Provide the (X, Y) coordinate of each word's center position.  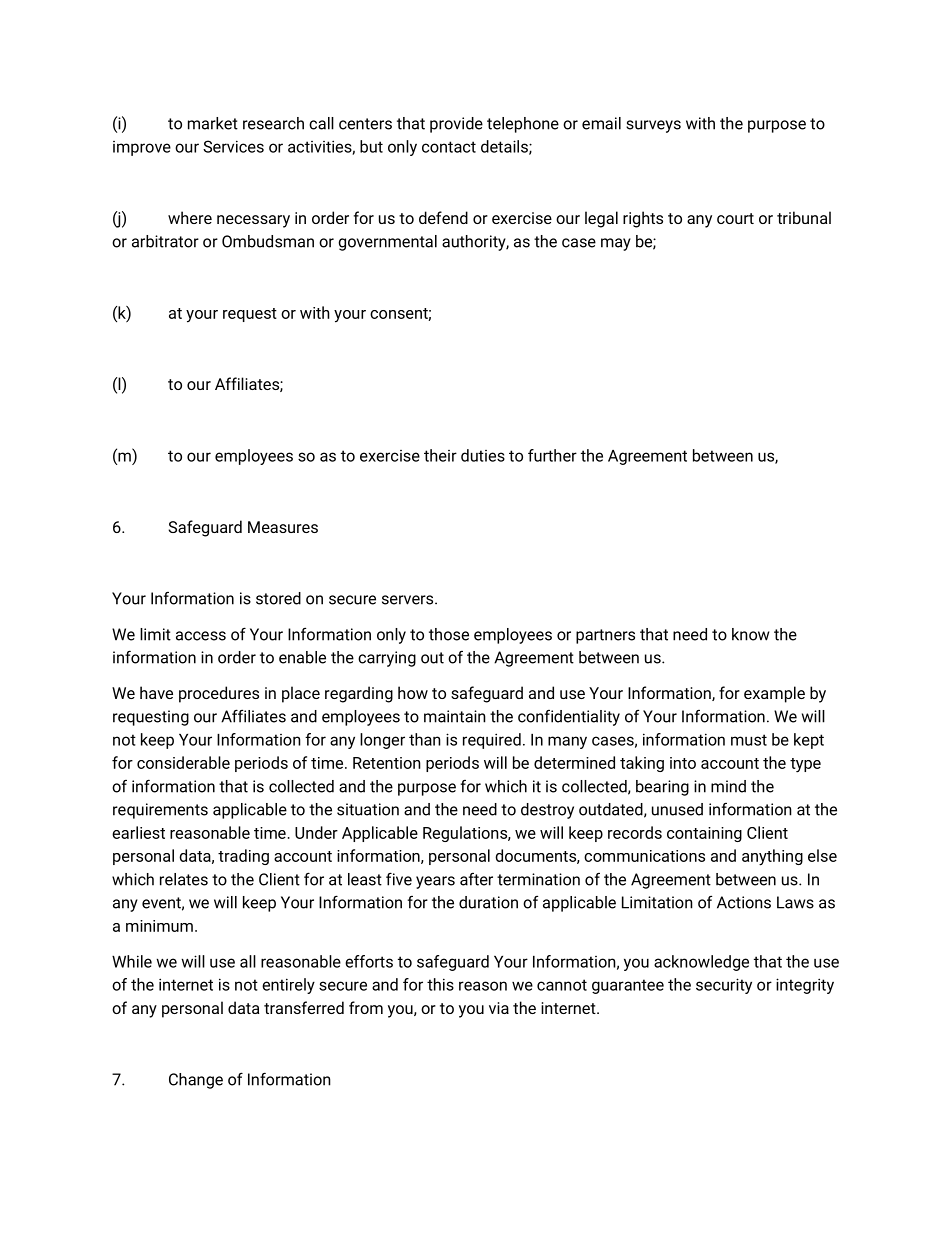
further (552, 455)
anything (772, 857)
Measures (283, 527)
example (774, 694)
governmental (388, 243)
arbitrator (165, 241)
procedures (219, 694)
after (476, 879)
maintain (455, 716)
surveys (653, 126)
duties (483, 455)
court (735, 218)
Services (233, 146)
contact (449, 147)
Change (196, 1081)
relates (184, 879)
